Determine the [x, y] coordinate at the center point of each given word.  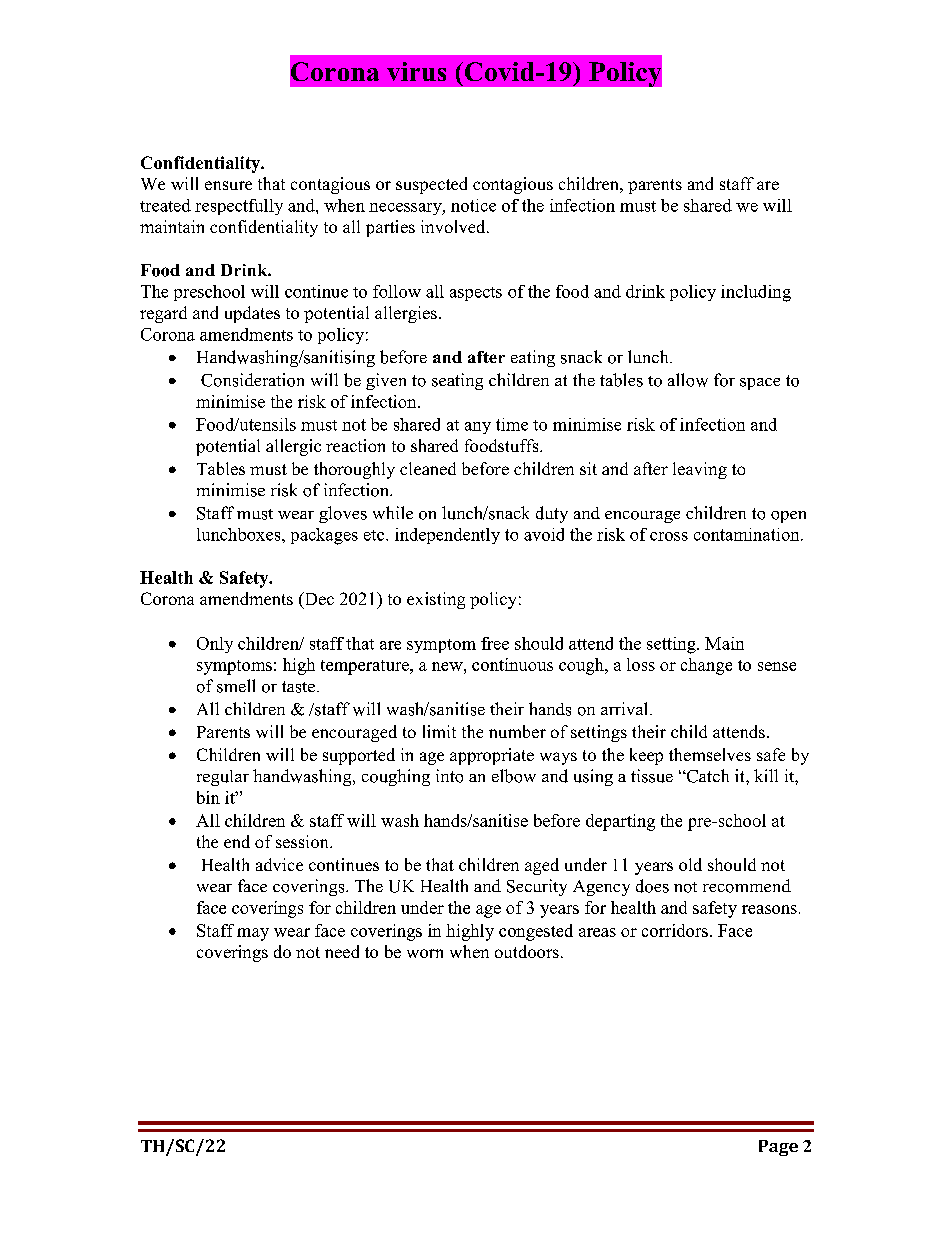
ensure [228, 185]
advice [279, 864]
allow [688, 380]
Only [215, 645]
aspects [476, 294]
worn [425, 953]
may [253, 934]
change [706, 666]
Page [778, 1148]
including [756, 293]
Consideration [252, 380]
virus [416, 71]
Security [537, 887]
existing [436, 600]
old [690, 864]
